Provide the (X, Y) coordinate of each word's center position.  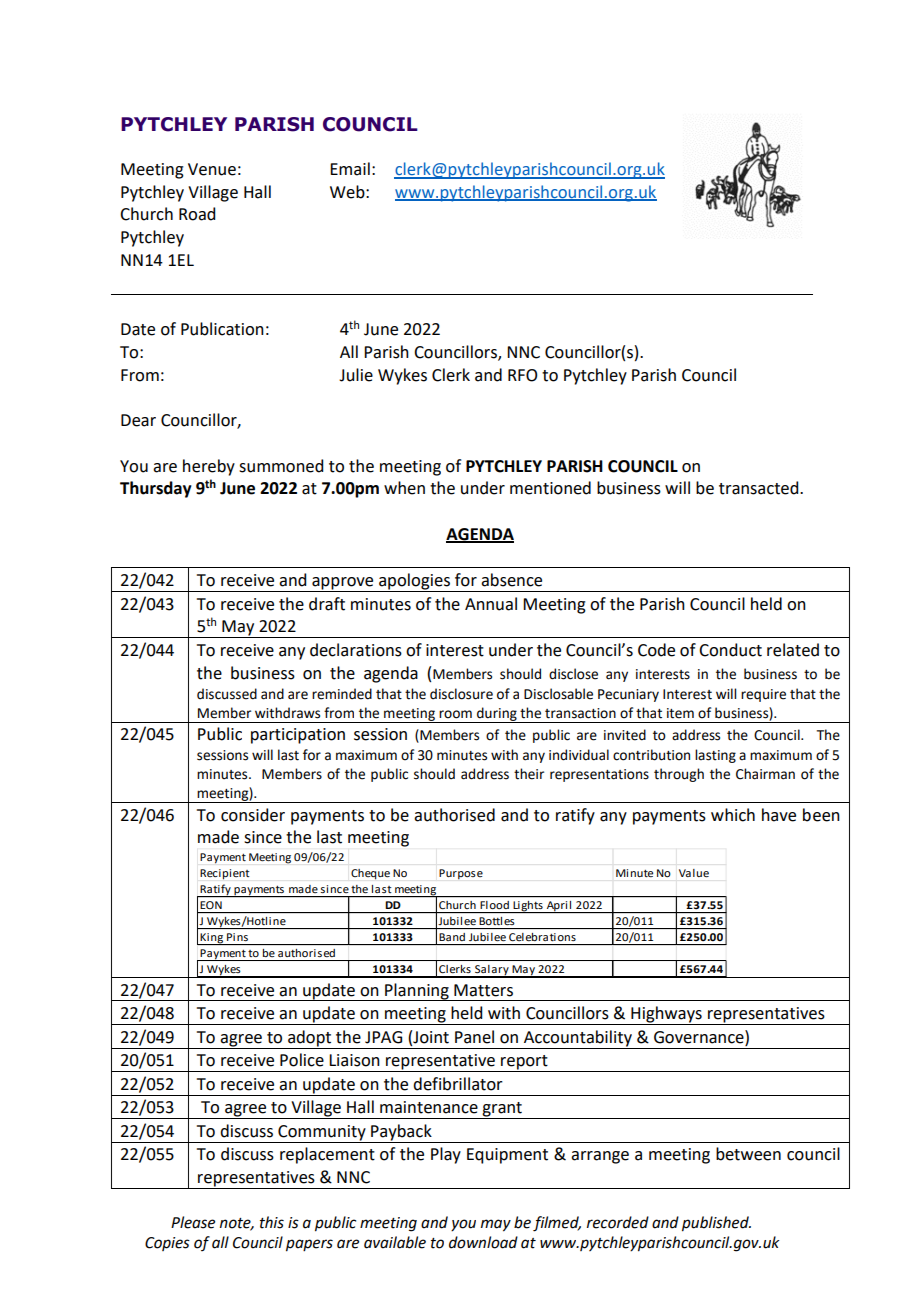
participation (298, 736)
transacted (760, 488)
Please (193, 1222)
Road (197, 214)
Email (350, 169)
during (497, 715)
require (763, 695)
